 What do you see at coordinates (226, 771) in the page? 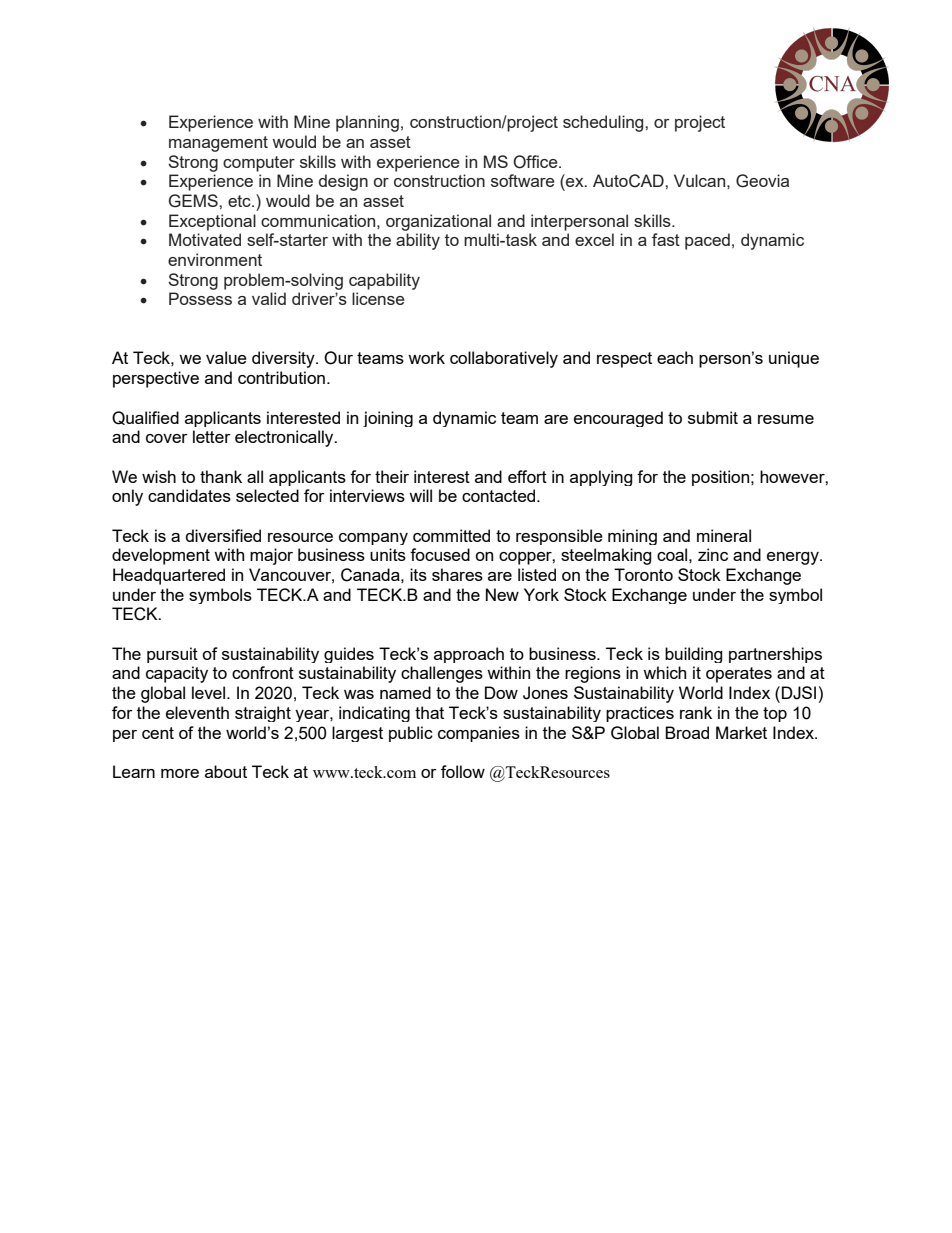
I see `about` at bounding box center [226, 771].
